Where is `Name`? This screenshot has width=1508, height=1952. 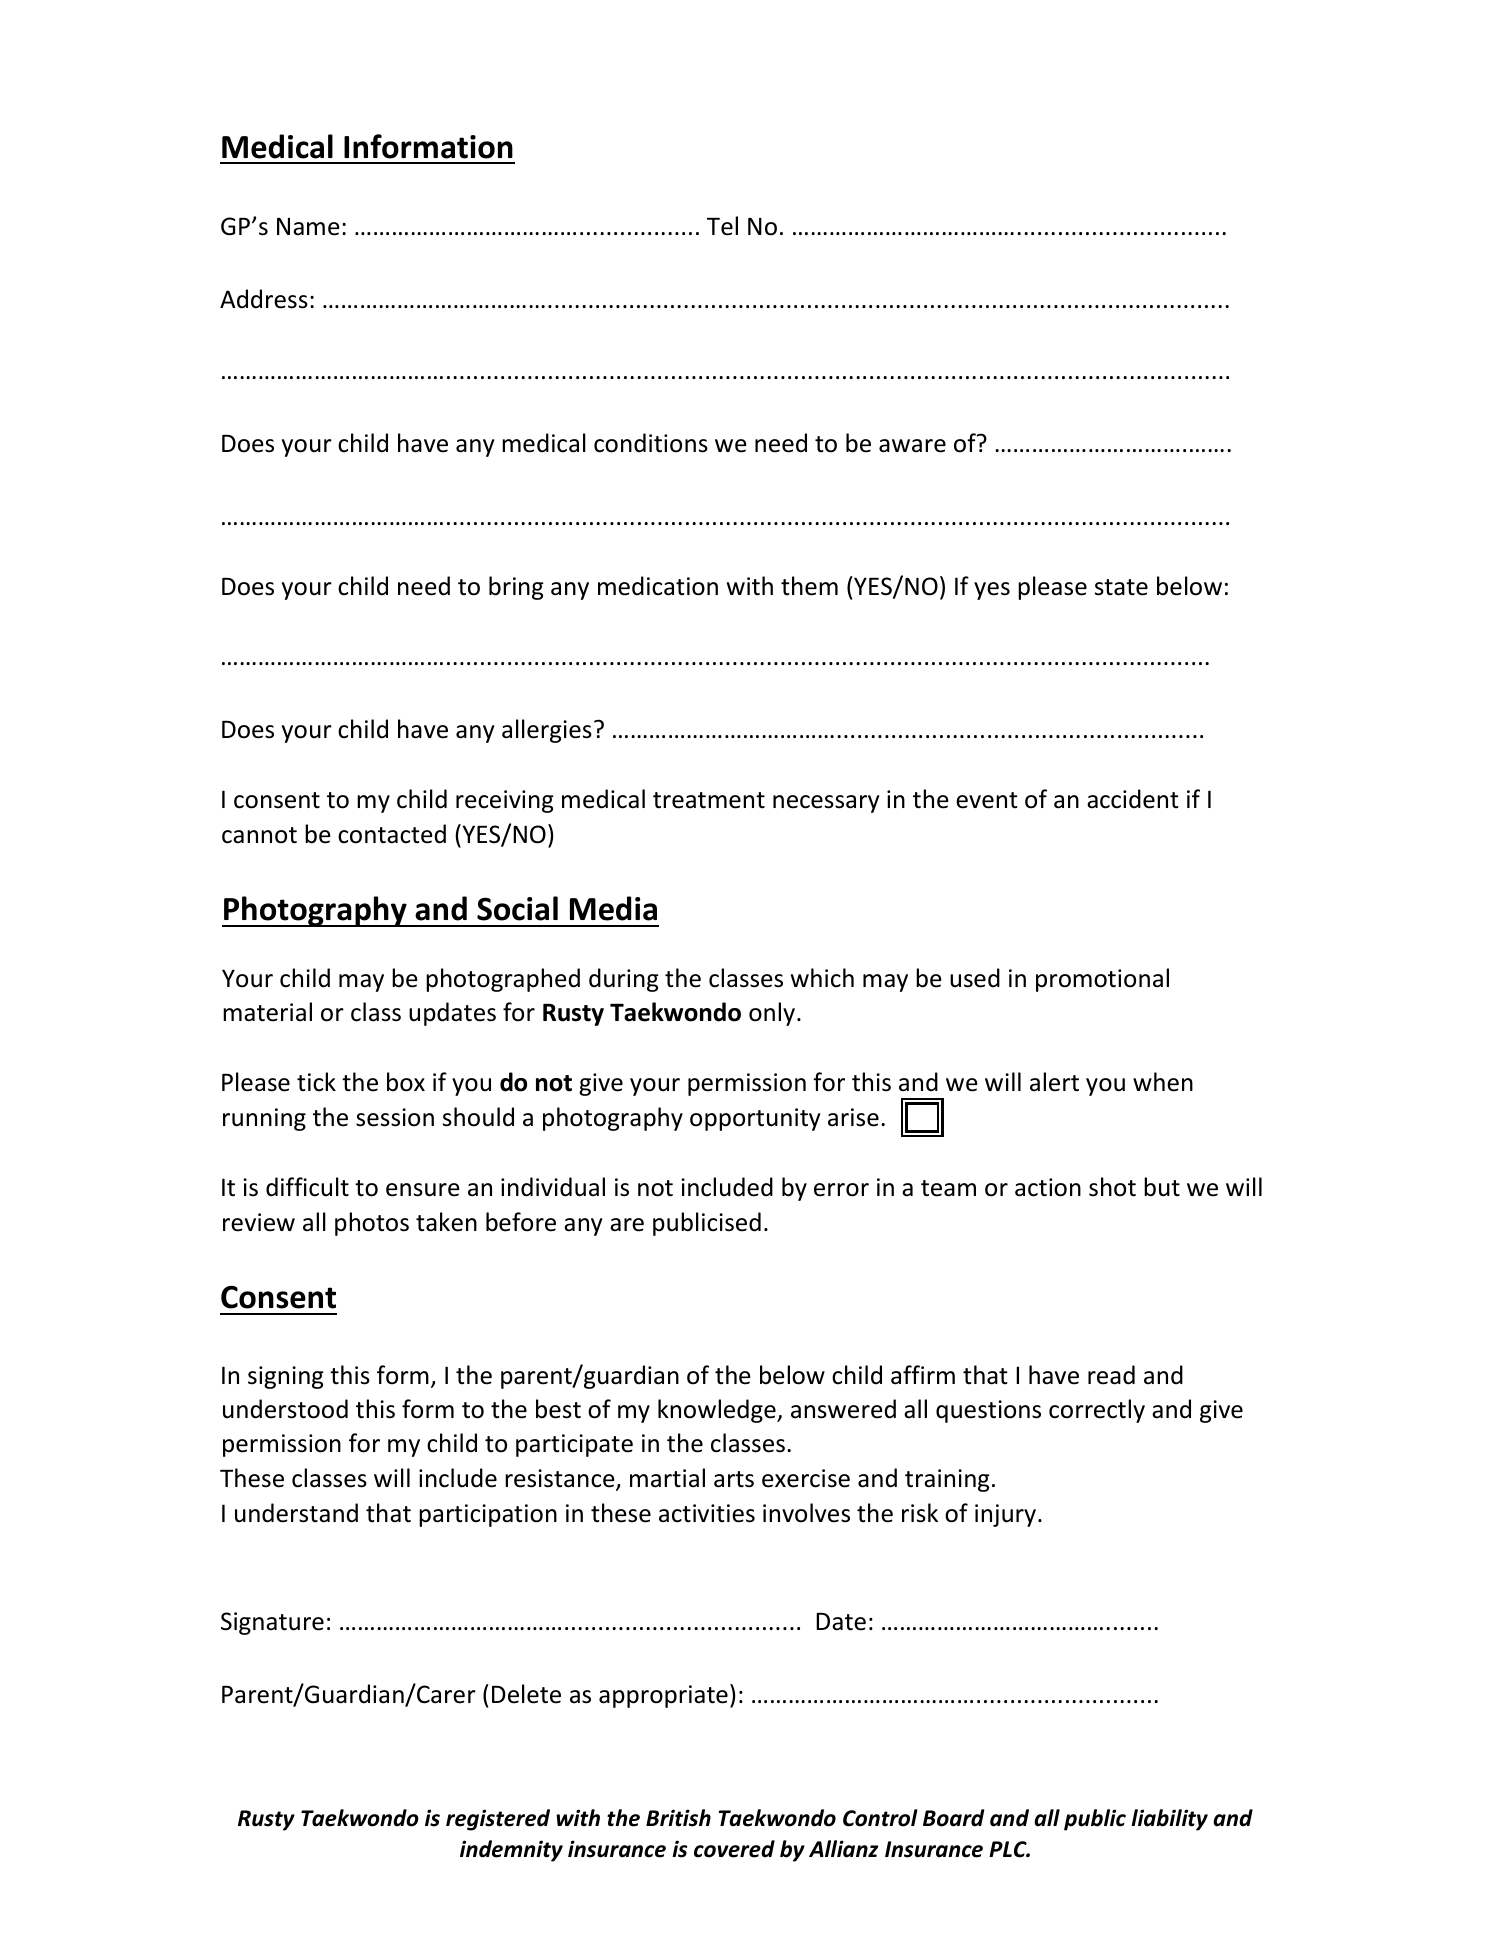
Name is located at coordinates (308, 227).
